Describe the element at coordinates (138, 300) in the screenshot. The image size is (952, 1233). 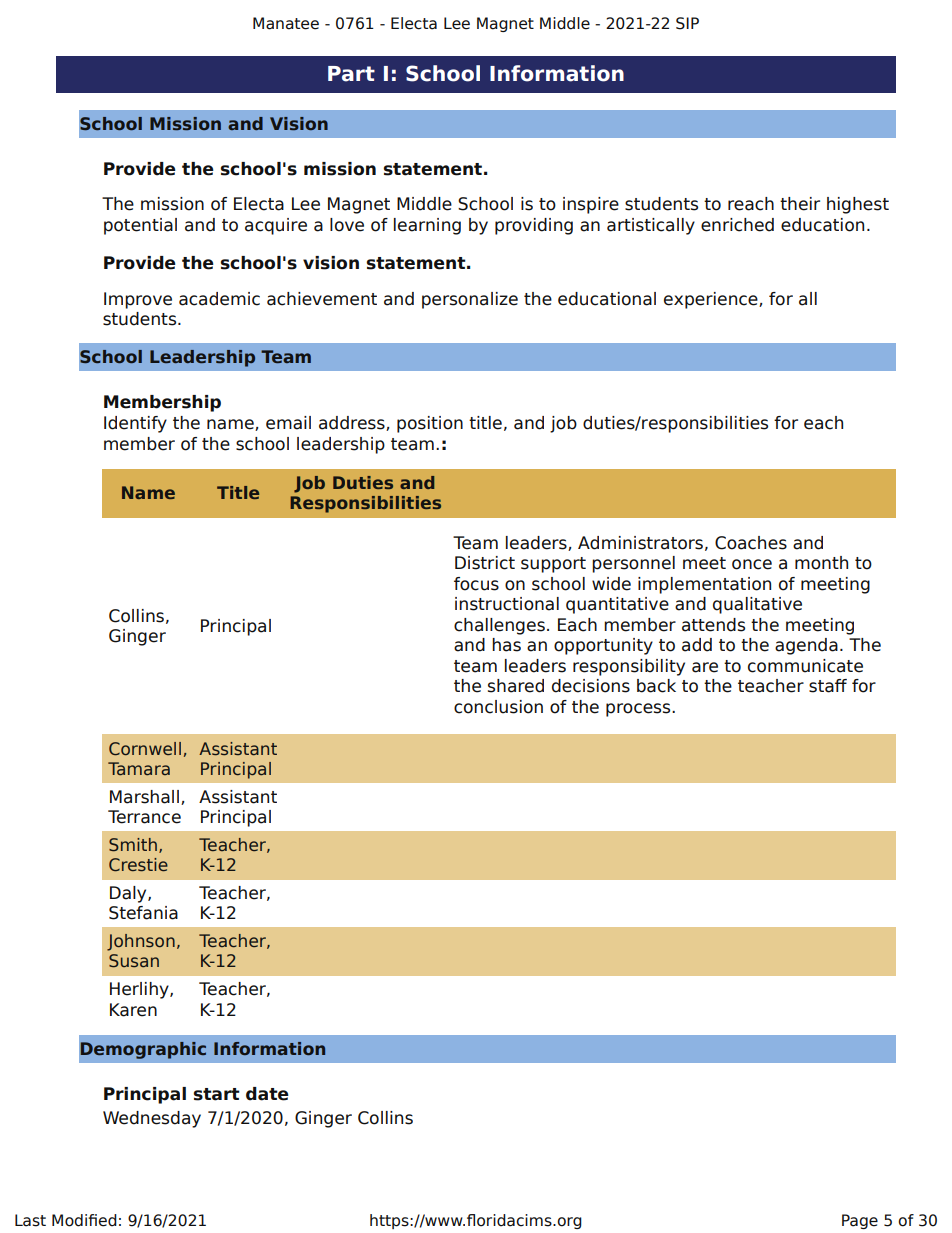
I see `Improve` at that location.
